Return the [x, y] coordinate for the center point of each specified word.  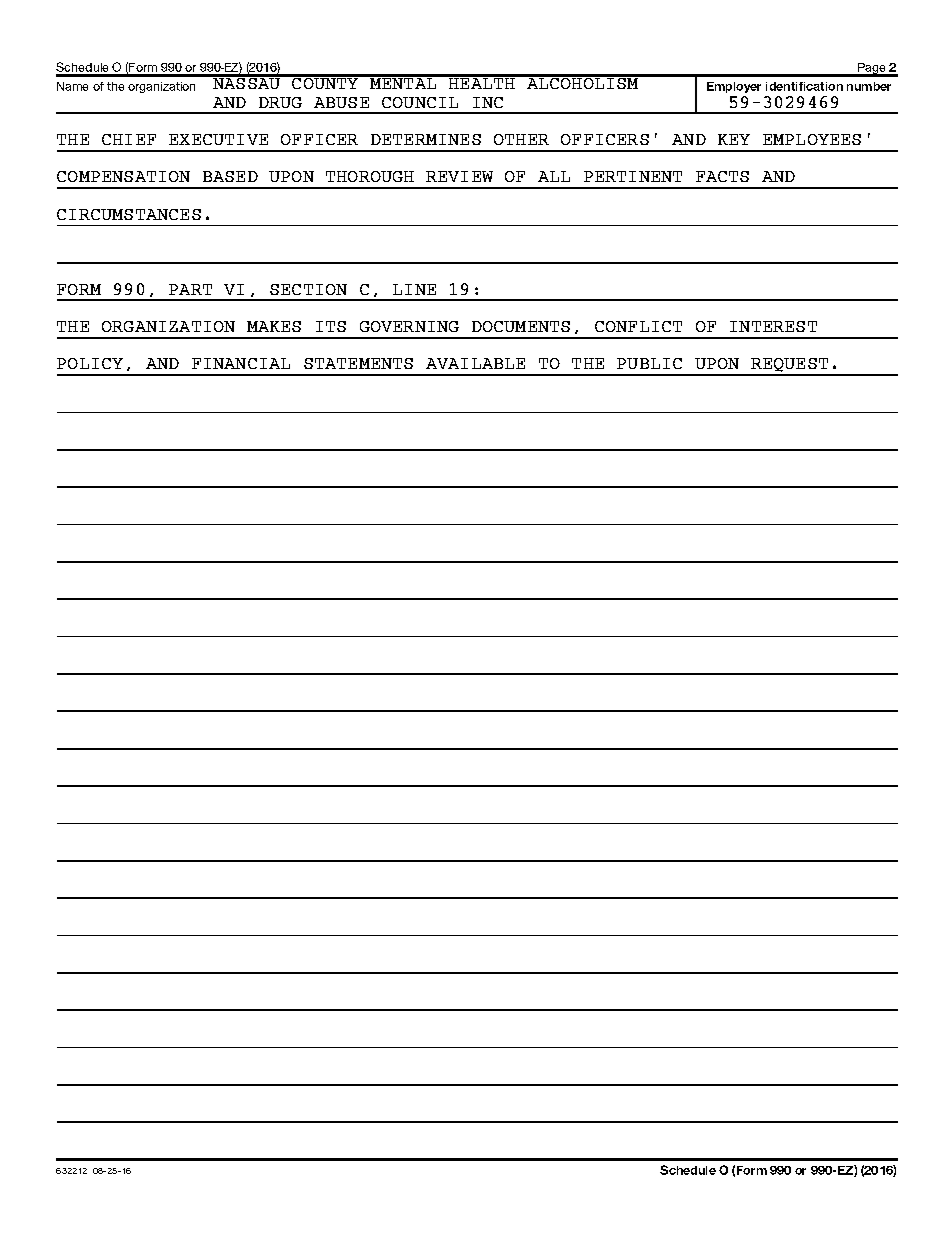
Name [72, 86]
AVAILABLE [475, 363]
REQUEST [790, 366]
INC [488, 102]
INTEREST [773, 326]
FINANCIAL [241, 363]
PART [190, 289]
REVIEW [459, 176]
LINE [414, 289]
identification [804, 86]
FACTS [722, 176]
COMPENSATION [123, 176]
